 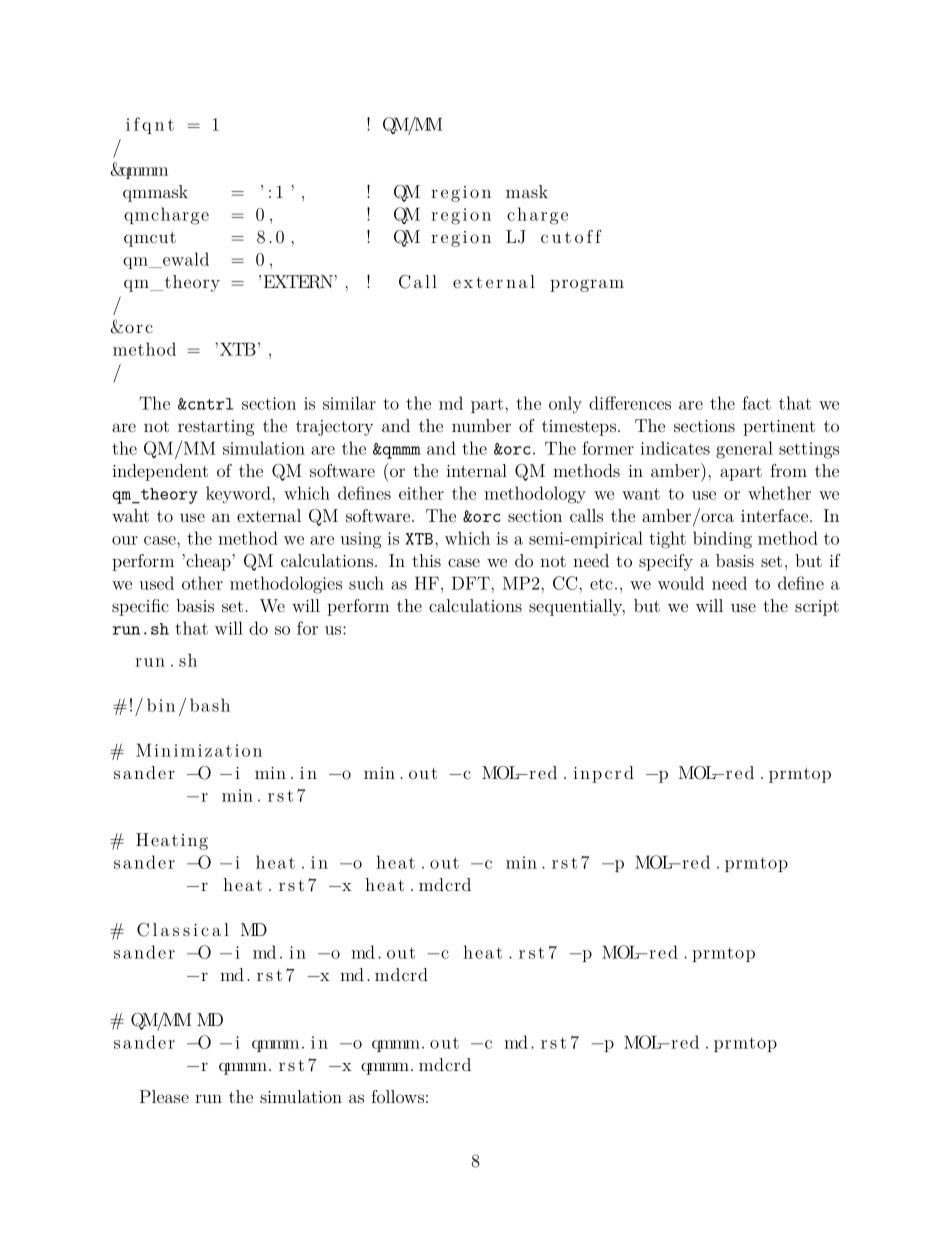 I want to click on program, so click(x=587, y=285).
